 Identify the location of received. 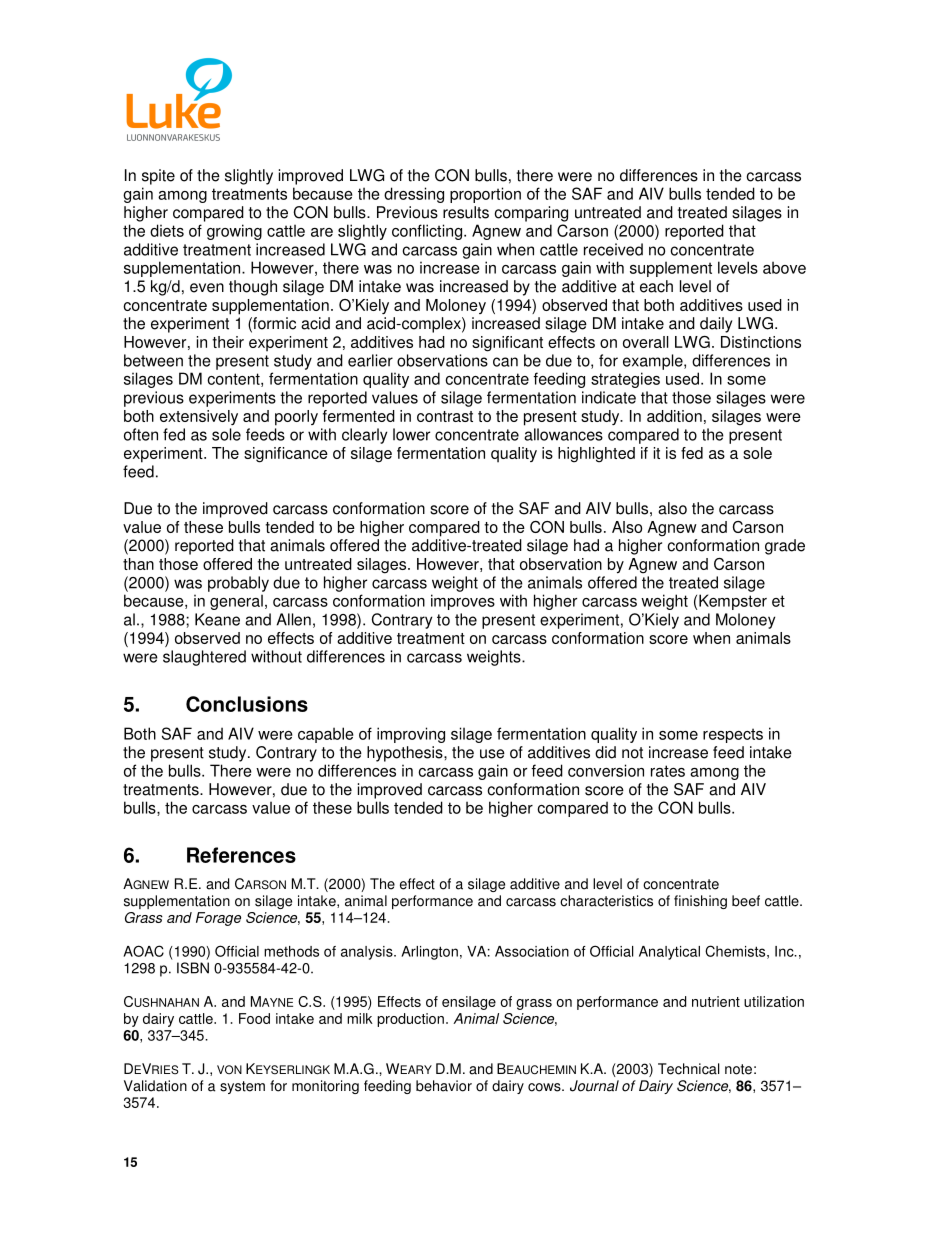
(613, 249).
